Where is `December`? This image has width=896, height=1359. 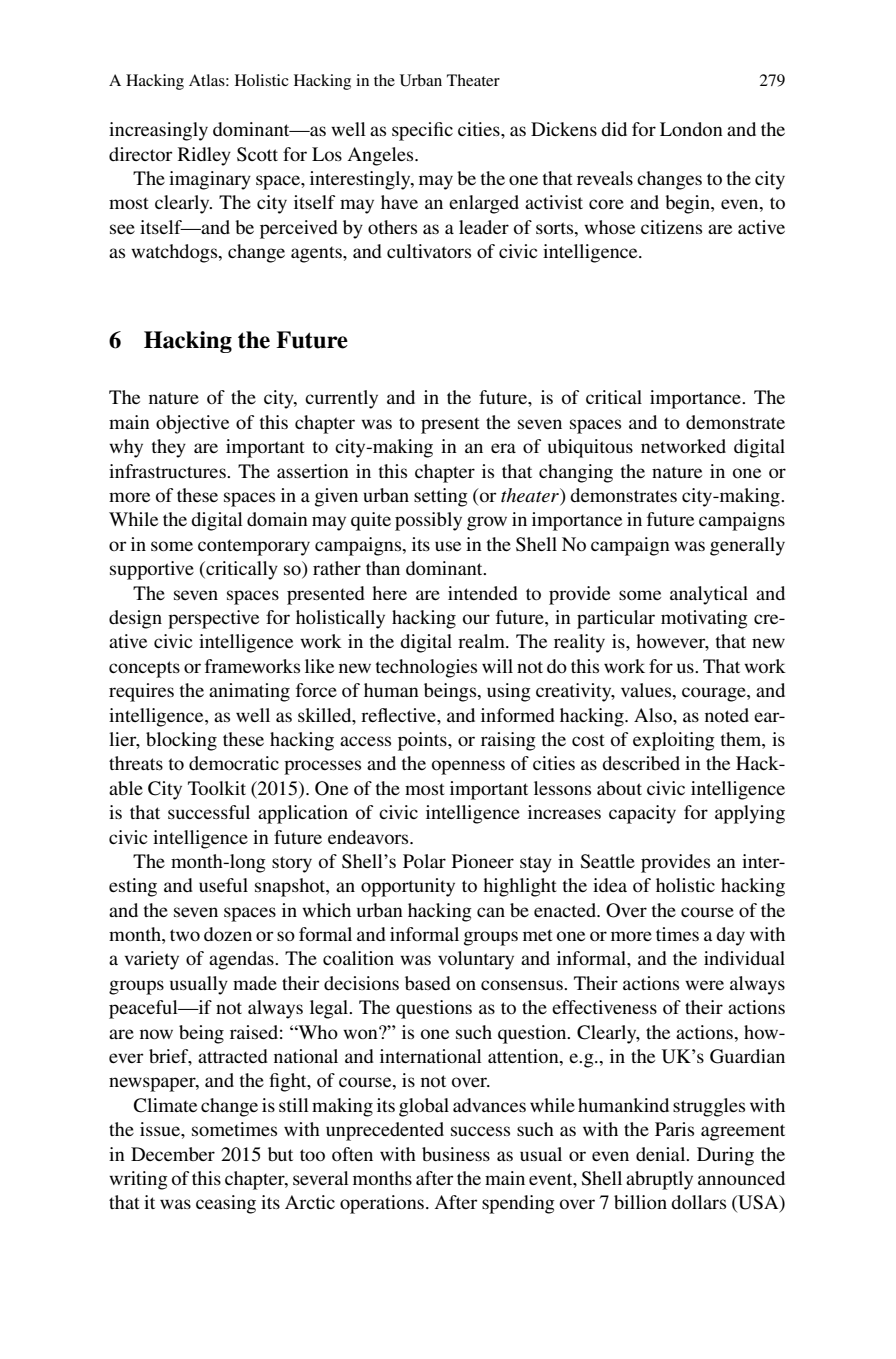 December is located at coordinates (173, 1154).
